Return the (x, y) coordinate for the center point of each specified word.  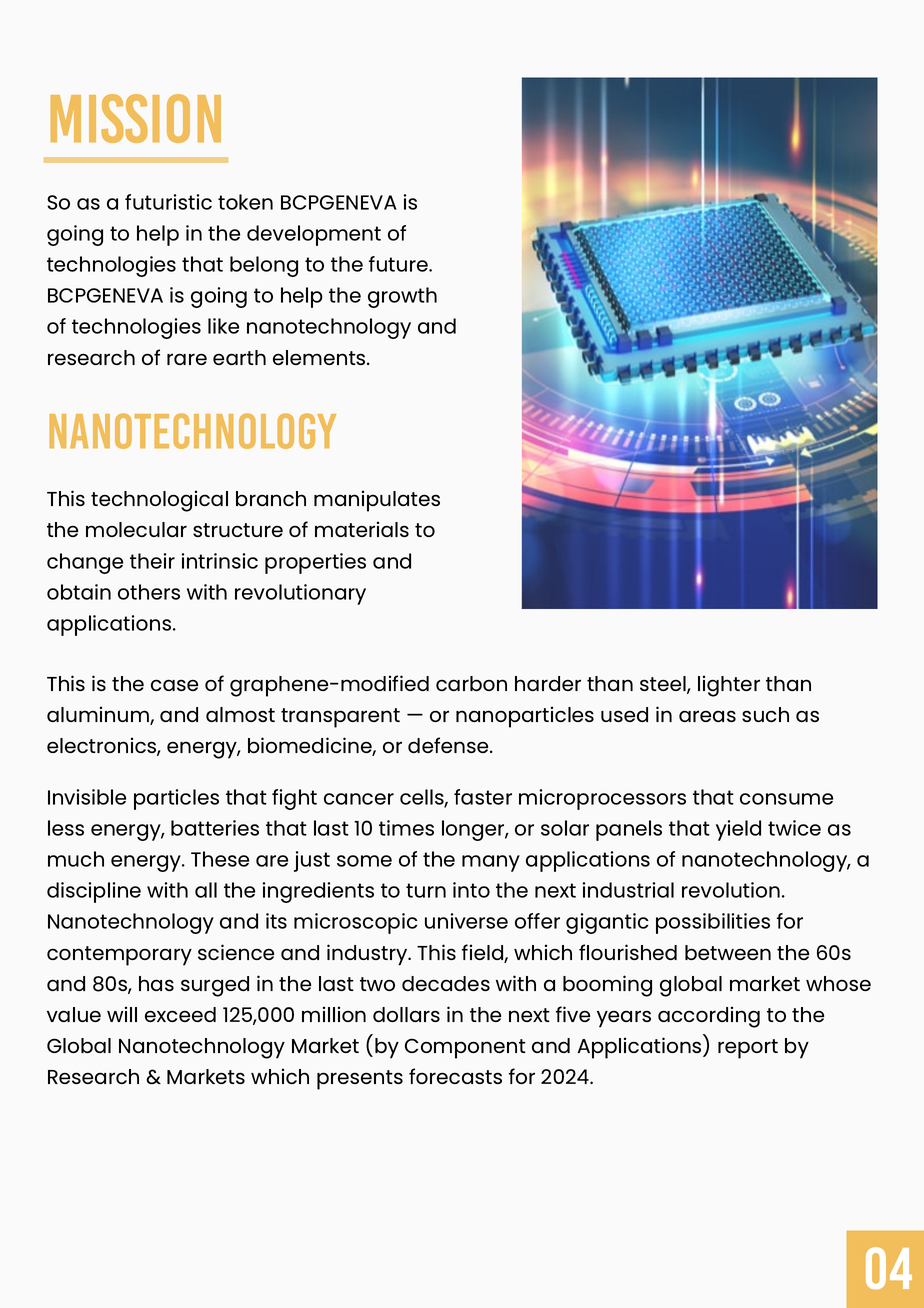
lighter (729, 686)
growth (402, 297)
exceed (180, 1014)
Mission (136, 118)
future (399, 264)
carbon (471, 683)
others (149, 592)
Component (465, 1048)
